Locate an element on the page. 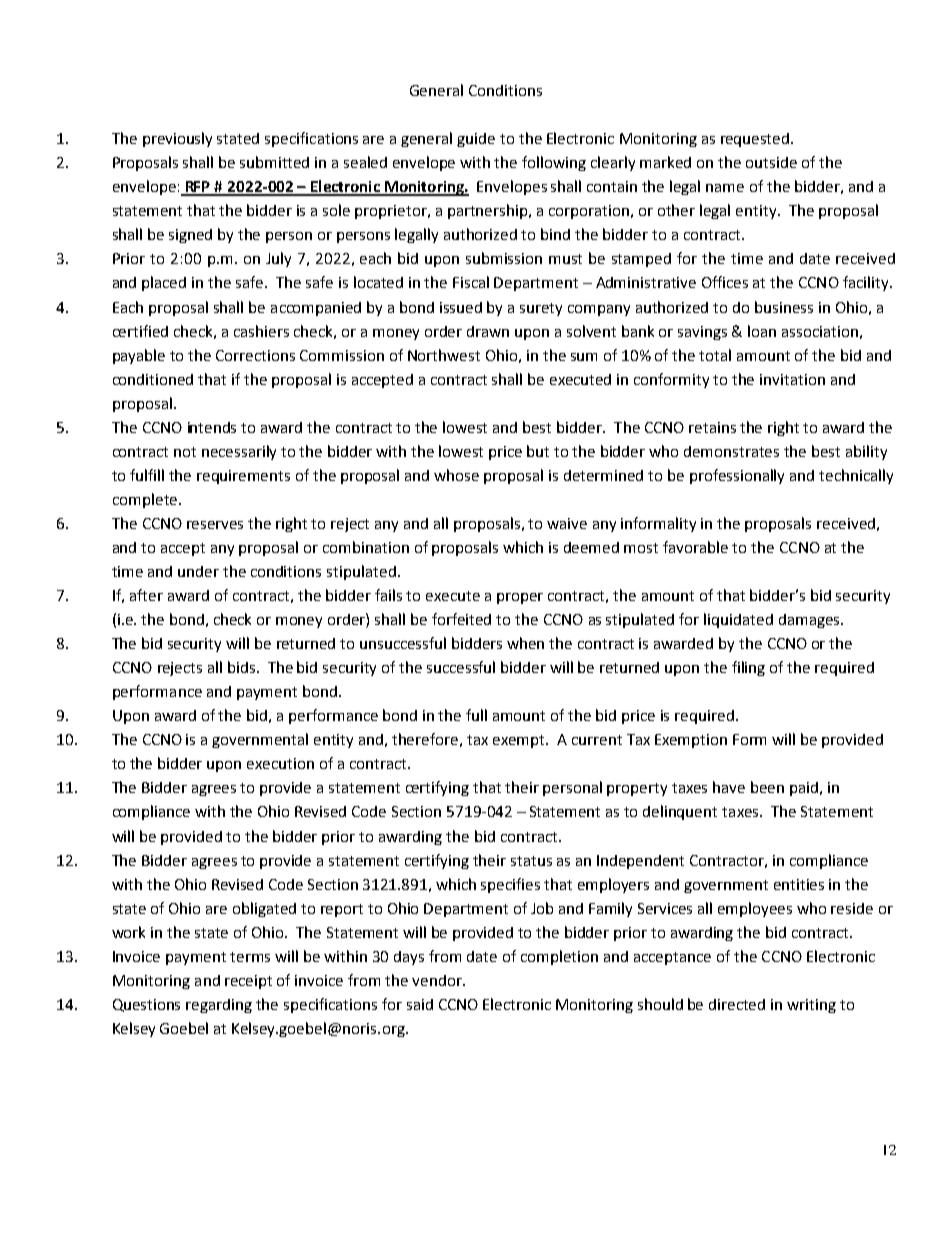 This page has height=1233, width=952. but is located at coordinates (538, 451).
